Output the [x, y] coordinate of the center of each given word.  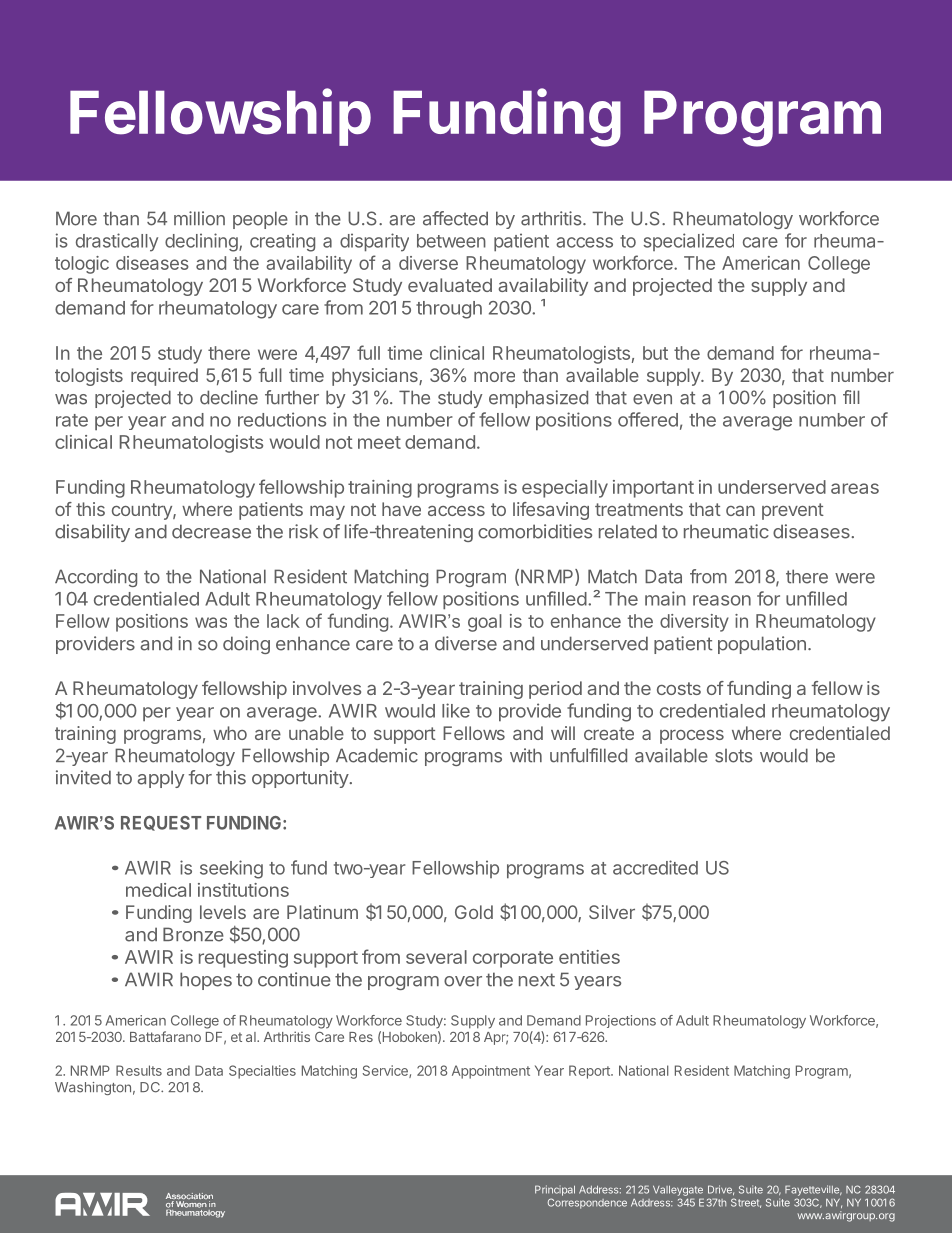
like [456, 710]
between [451, 241]
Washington [93, 1088]
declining [201, 242]
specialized [688, 242]
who [230, 733]
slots [734, 756]
